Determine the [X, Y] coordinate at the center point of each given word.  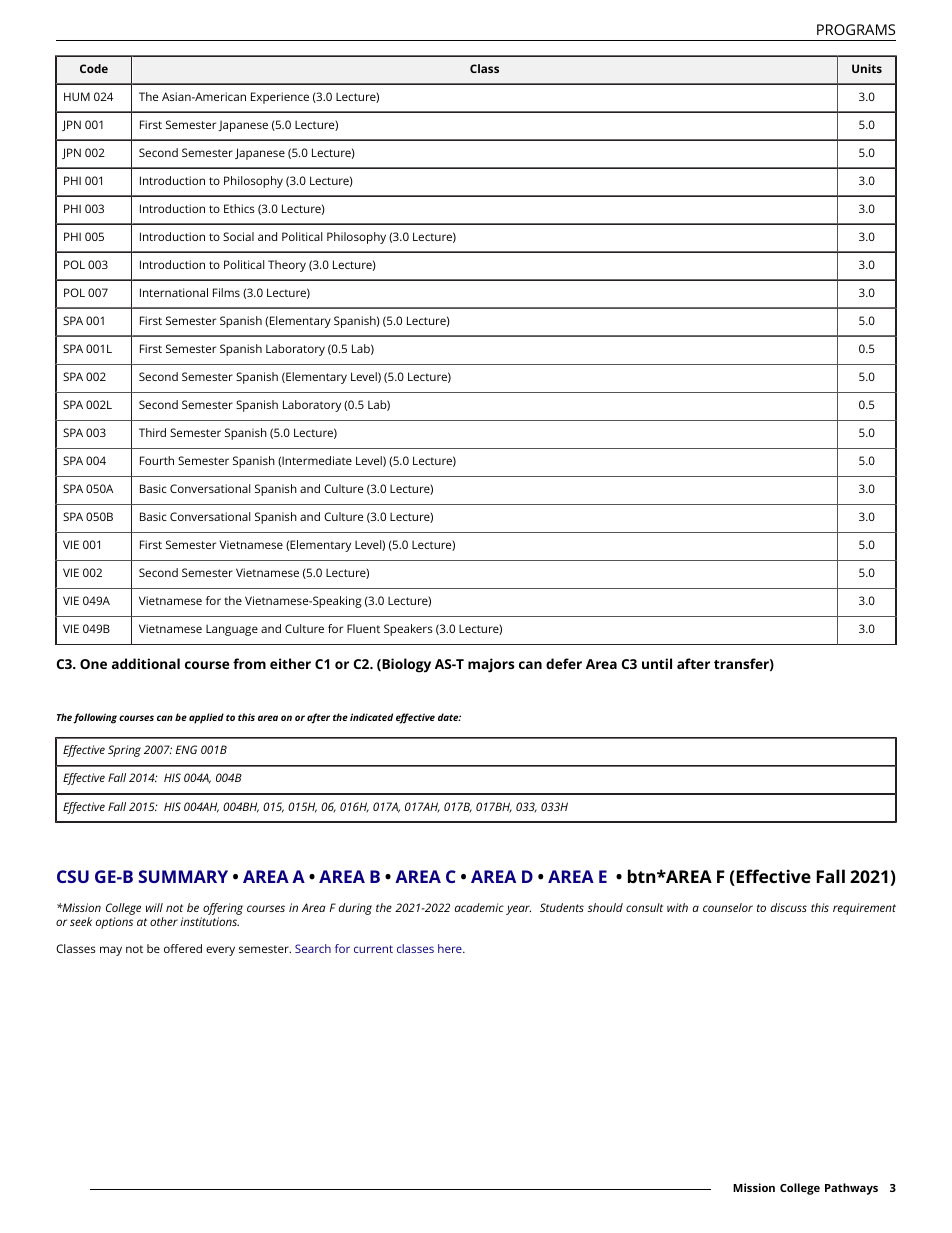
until [657, 663]
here [451, 948]
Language [232, 630]
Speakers [408, 630]
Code [94, 68]
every [220, 951]
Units [867, 68]
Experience [280, 98]
